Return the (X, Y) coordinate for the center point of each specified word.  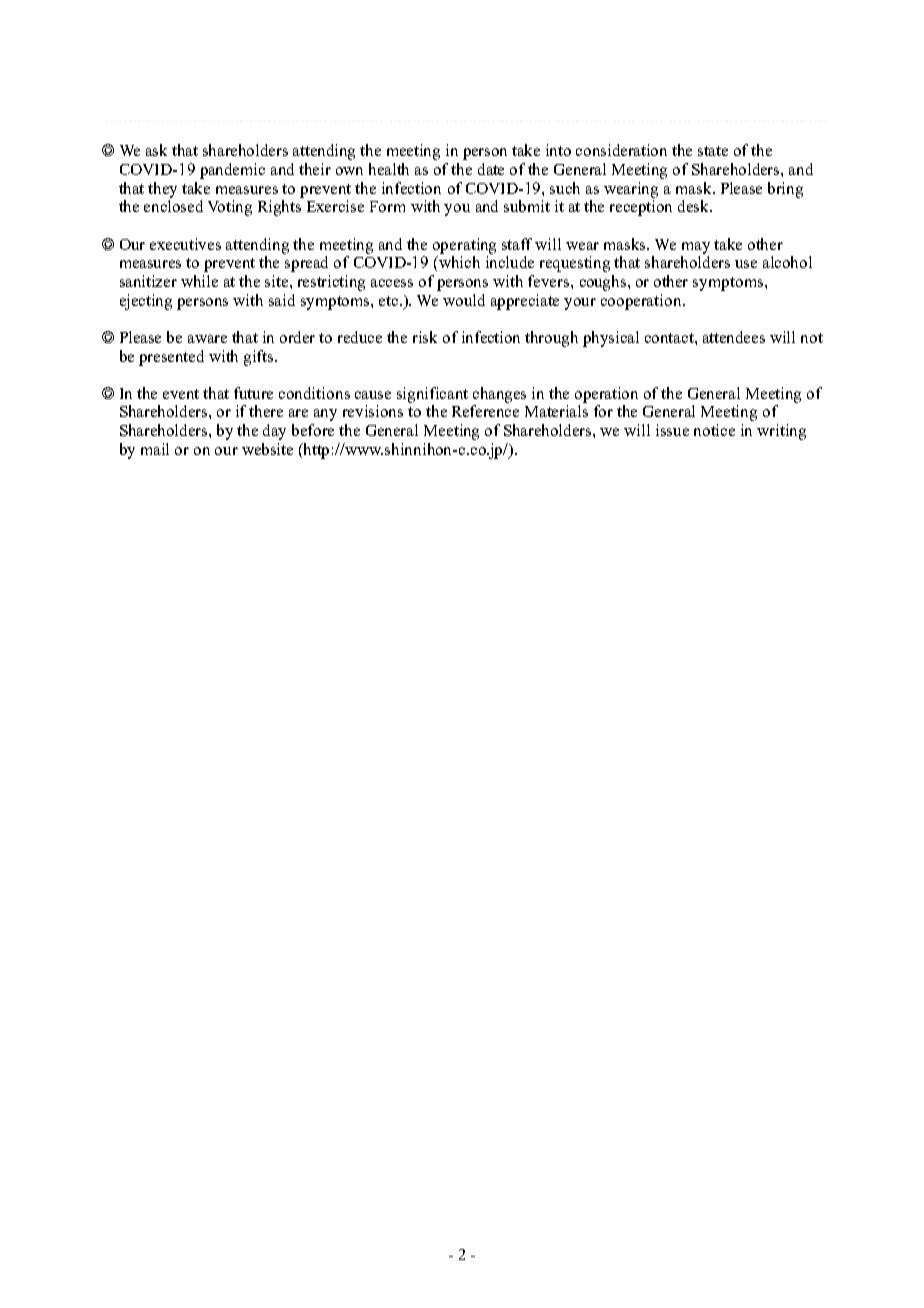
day (274, 432)
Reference (485, 411)
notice (714, 430)
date (491, 169)
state (713, 151)
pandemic (232, 171)
